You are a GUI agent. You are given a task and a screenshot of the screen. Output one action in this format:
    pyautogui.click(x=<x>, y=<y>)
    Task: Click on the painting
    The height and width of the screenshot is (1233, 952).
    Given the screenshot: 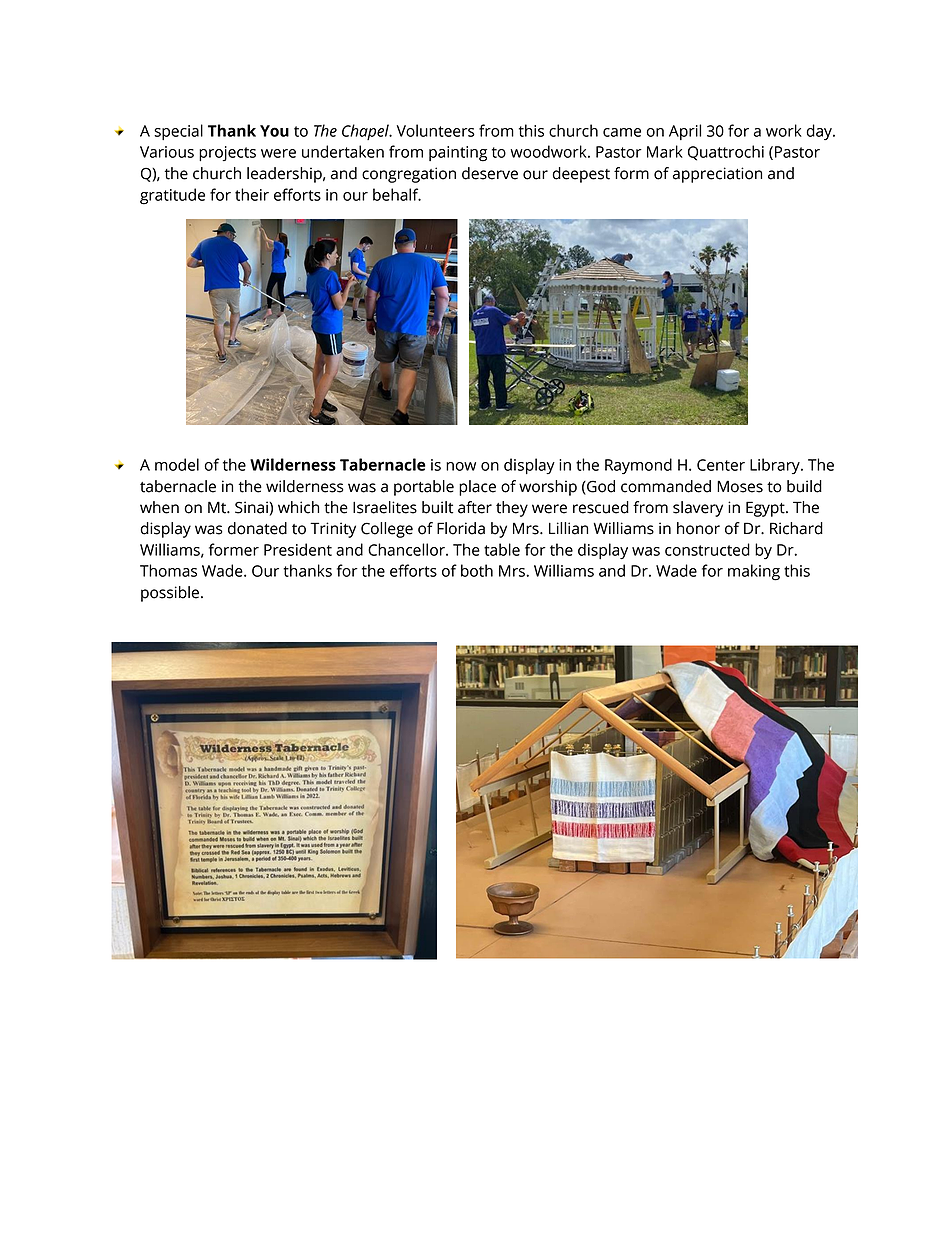 What is the action you would take?
    pyautogui.click(x=458, y=154)
